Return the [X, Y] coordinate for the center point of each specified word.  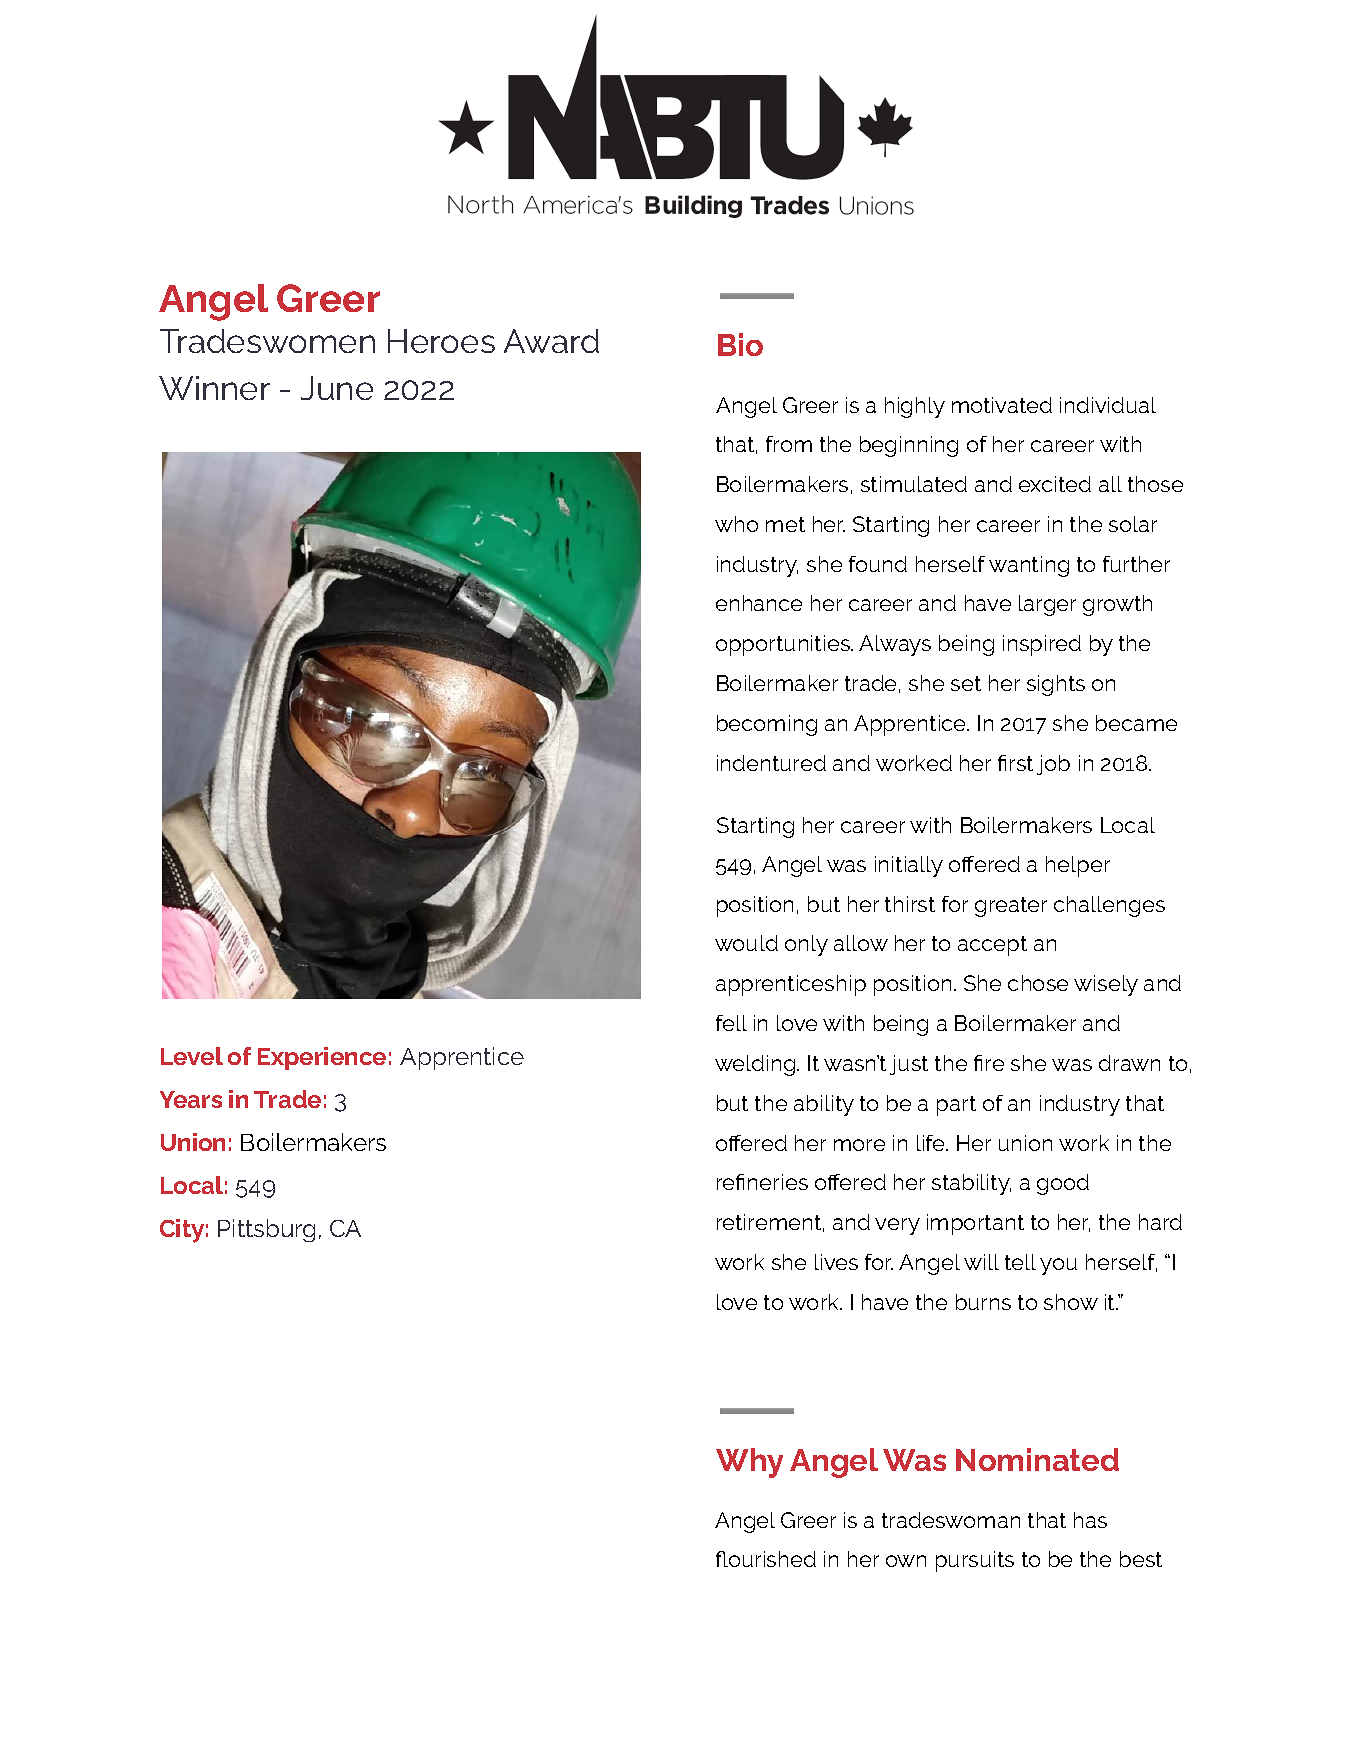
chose [1038, 983]
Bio [740, 344]
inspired [1042, 645]
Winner [214, 388]
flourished [766, 1559]
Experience [322, 1058]
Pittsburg [266, 1230]
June [337, 388]
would [746, 943]
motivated [1002, 405]
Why [749, 1463]
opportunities [784, 645]
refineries [762, 1182]
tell [1020, 1262]
